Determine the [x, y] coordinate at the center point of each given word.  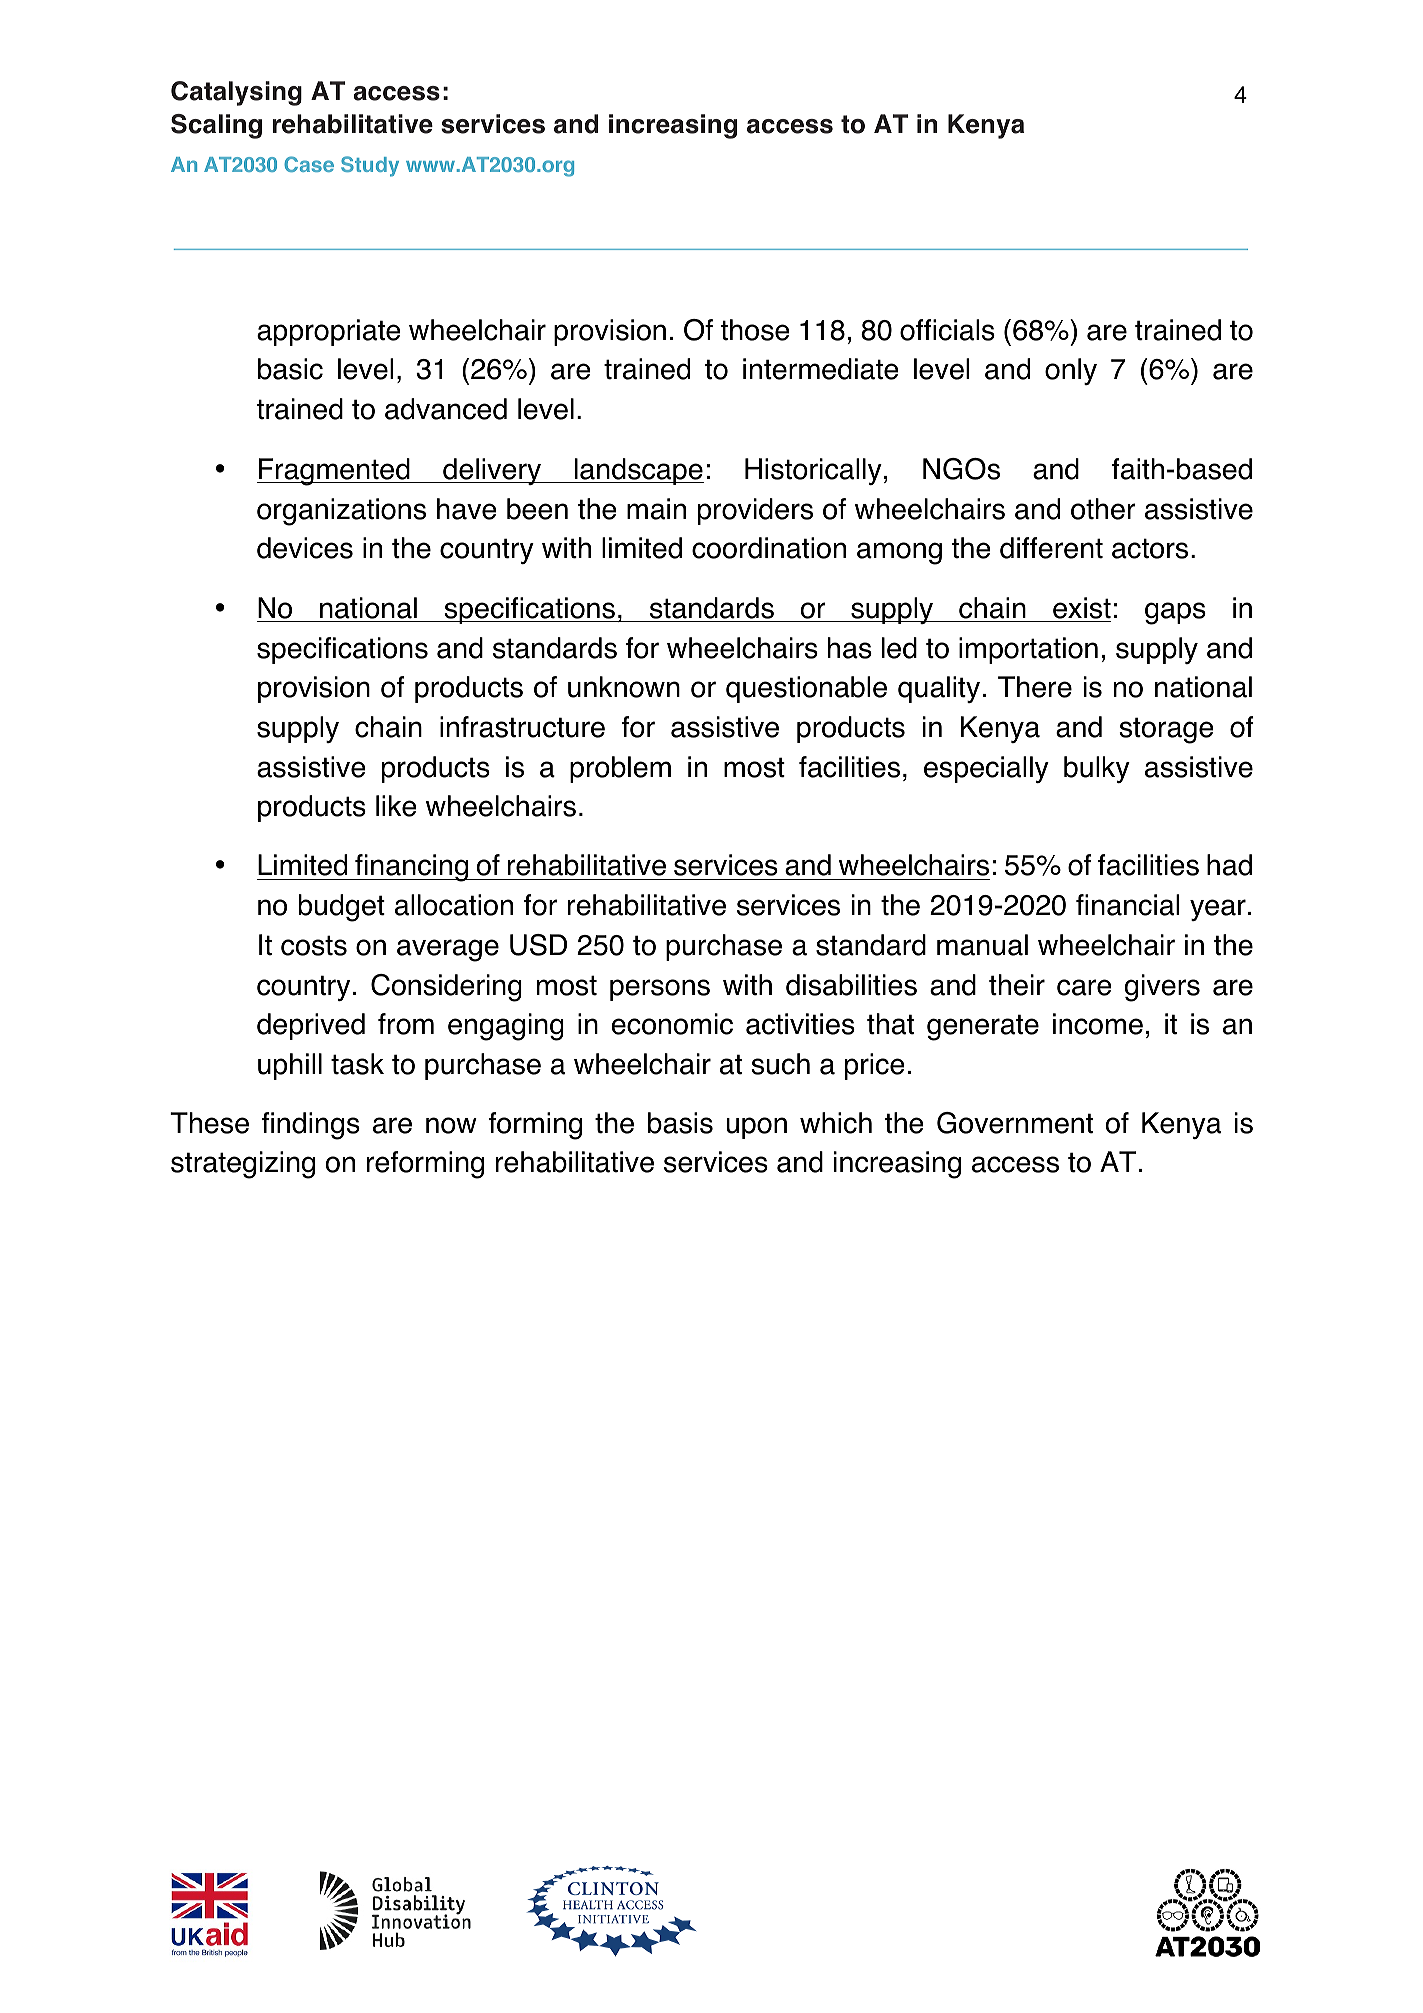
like [396, 806]
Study [370, 166]
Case [309, 164]
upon [756, 1128]
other [1103, 509]
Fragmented [334, 472]
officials [947, 330]
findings [311, 1126]
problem [620, 769]
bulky [1097, 769]
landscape [638, 471]
